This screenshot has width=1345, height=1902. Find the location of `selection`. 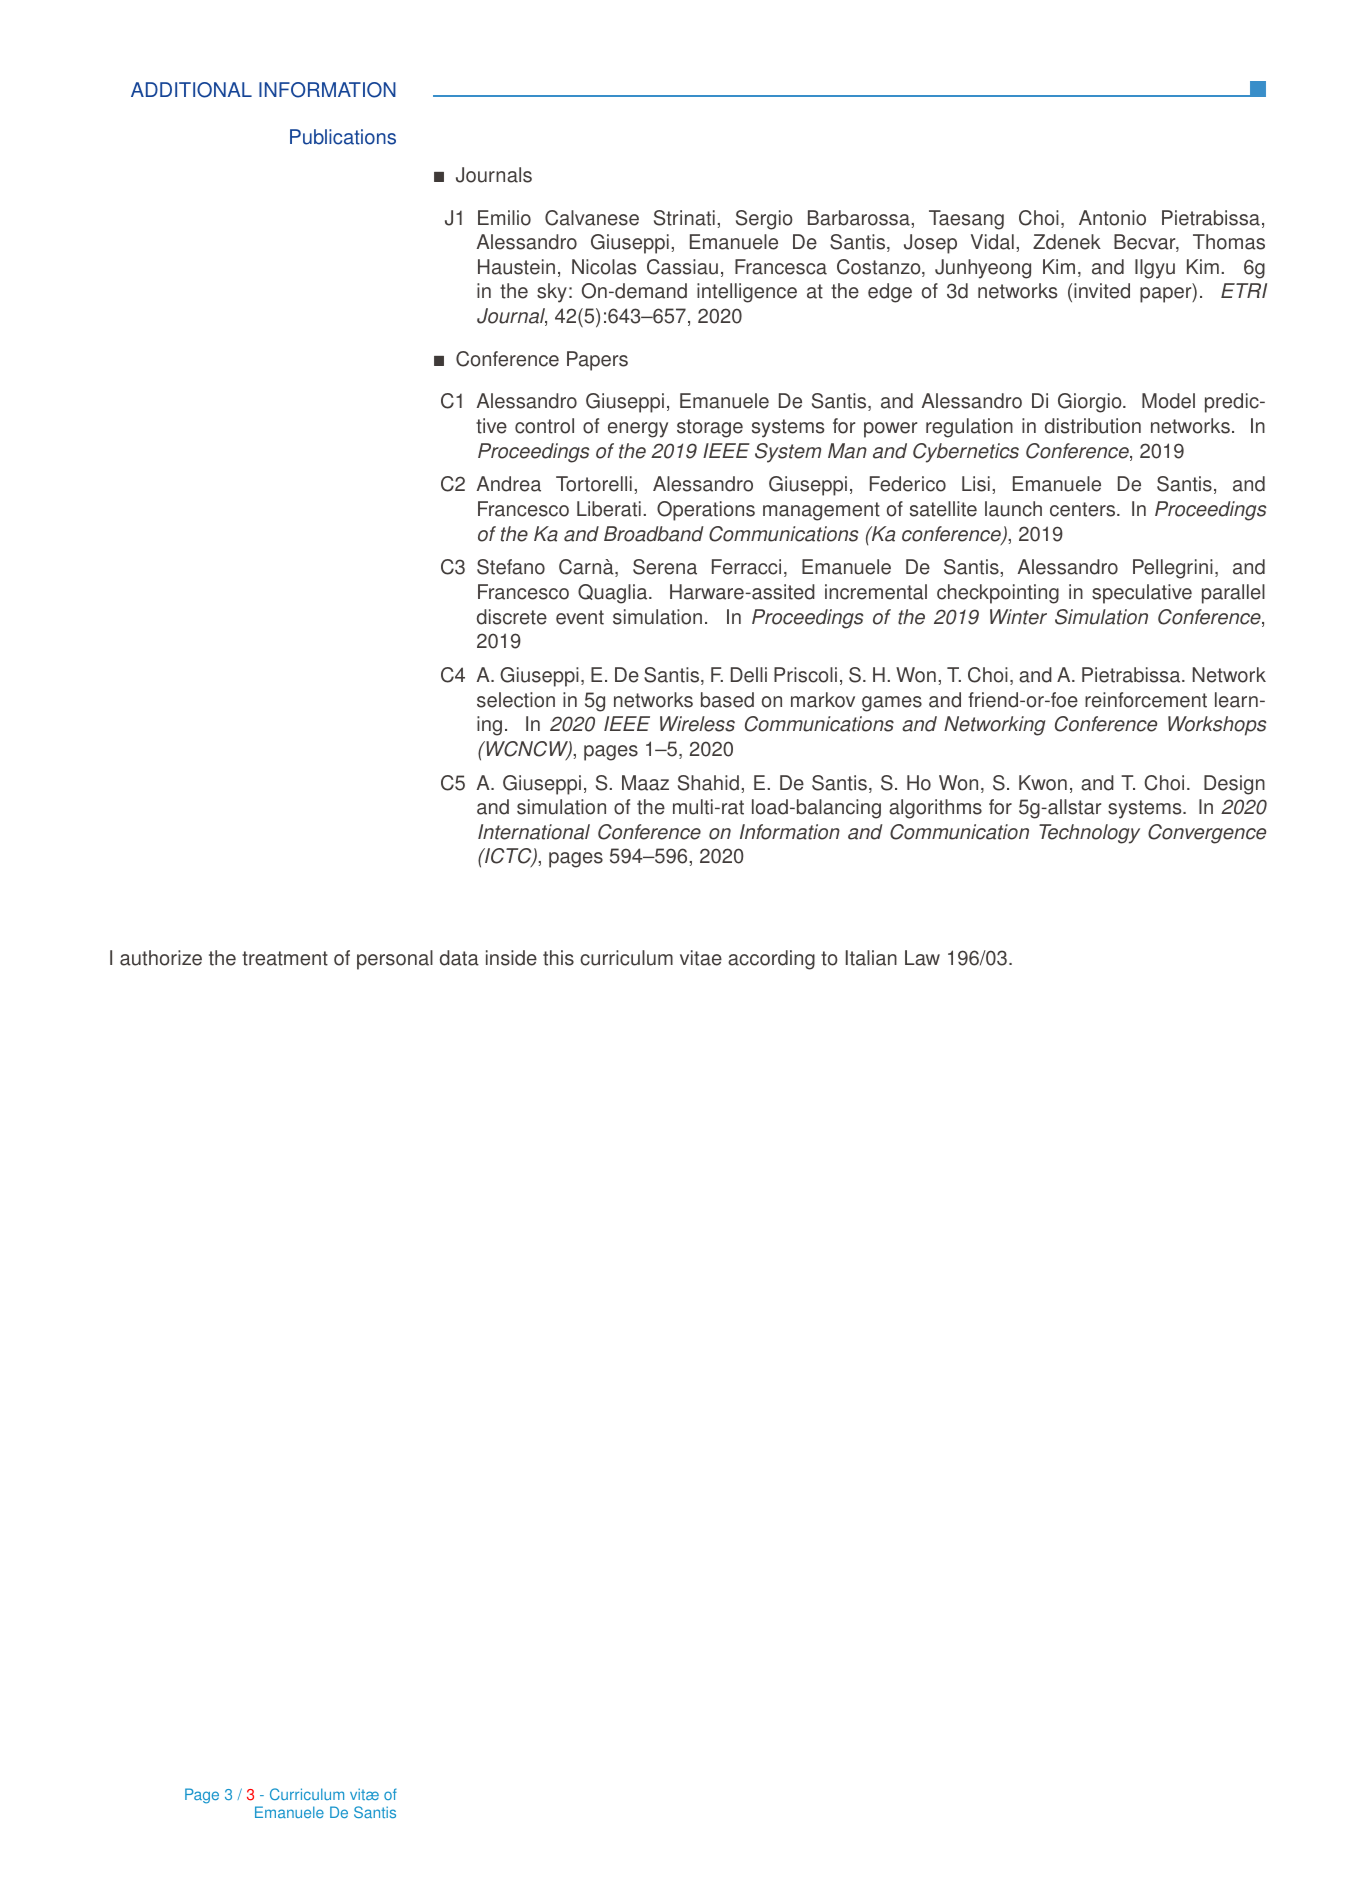

selection is located at coordinates (516, 700).
